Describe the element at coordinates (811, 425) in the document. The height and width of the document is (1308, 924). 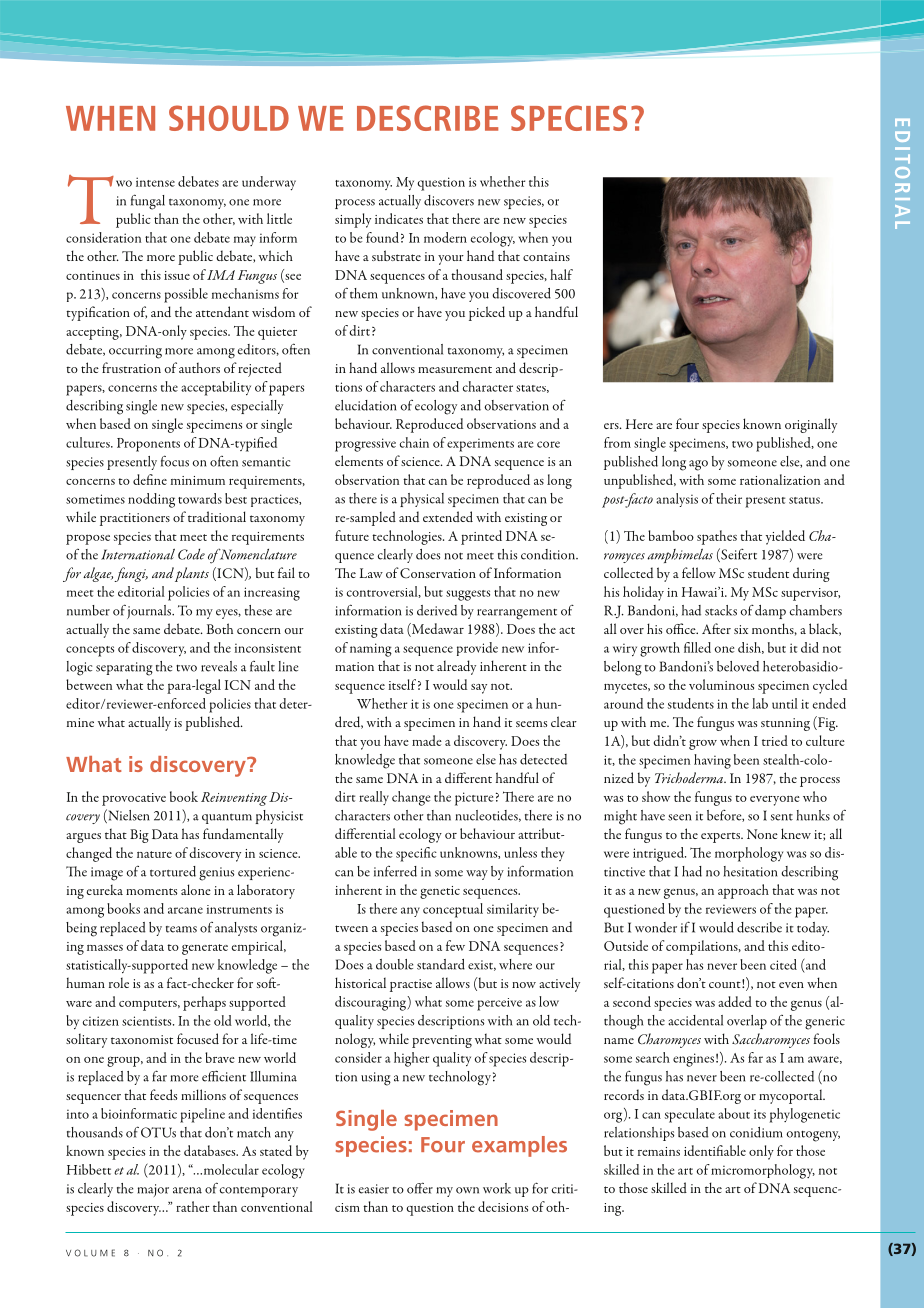
I see `originally` at that location.
